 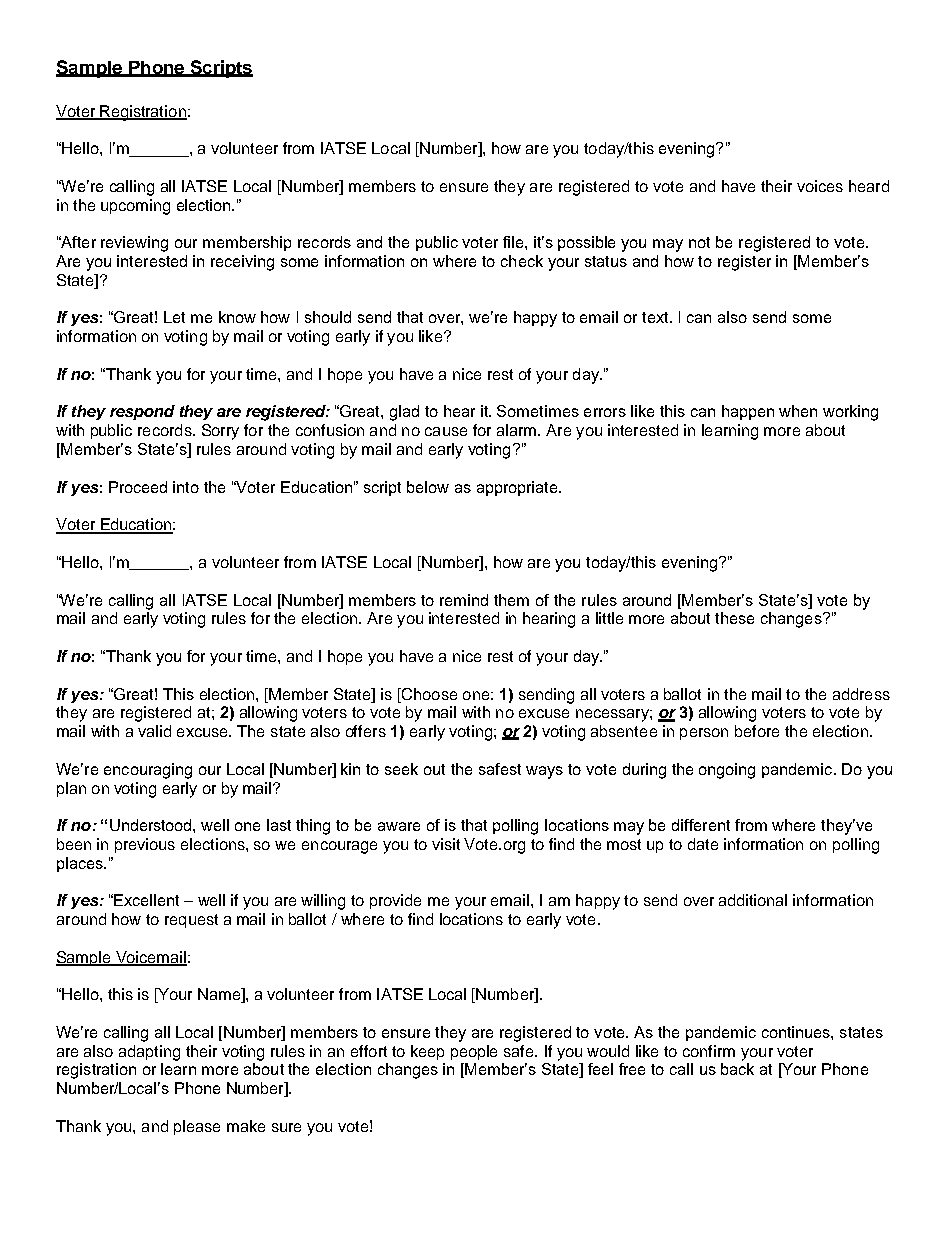 What do you see at coordinates (135, 207) in the screenshot?
I see `upcoming` at bounding box center [135, 207].
